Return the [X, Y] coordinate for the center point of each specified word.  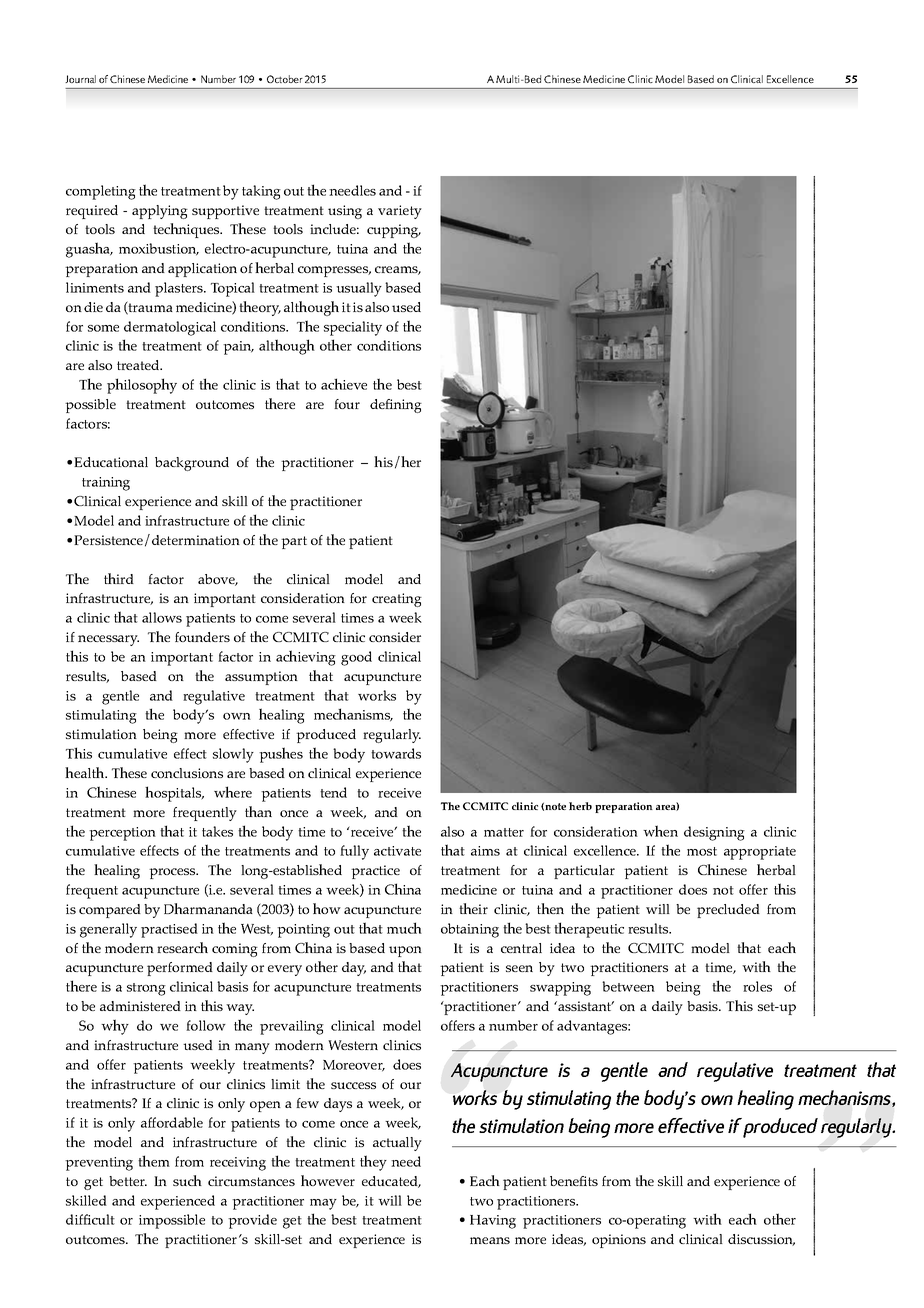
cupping [394, 231]
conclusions [187, 773]
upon [405, 951]
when [660, 831]
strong [146, 989]
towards [396, 753]
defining [396, 406]
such [187, 1180]
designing [714, 833]
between [628, 986]
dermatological [170, 328]
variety [400, 212]
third [119, 578]
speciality [353, 328]
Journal [80, 79]
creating [397, 600]
